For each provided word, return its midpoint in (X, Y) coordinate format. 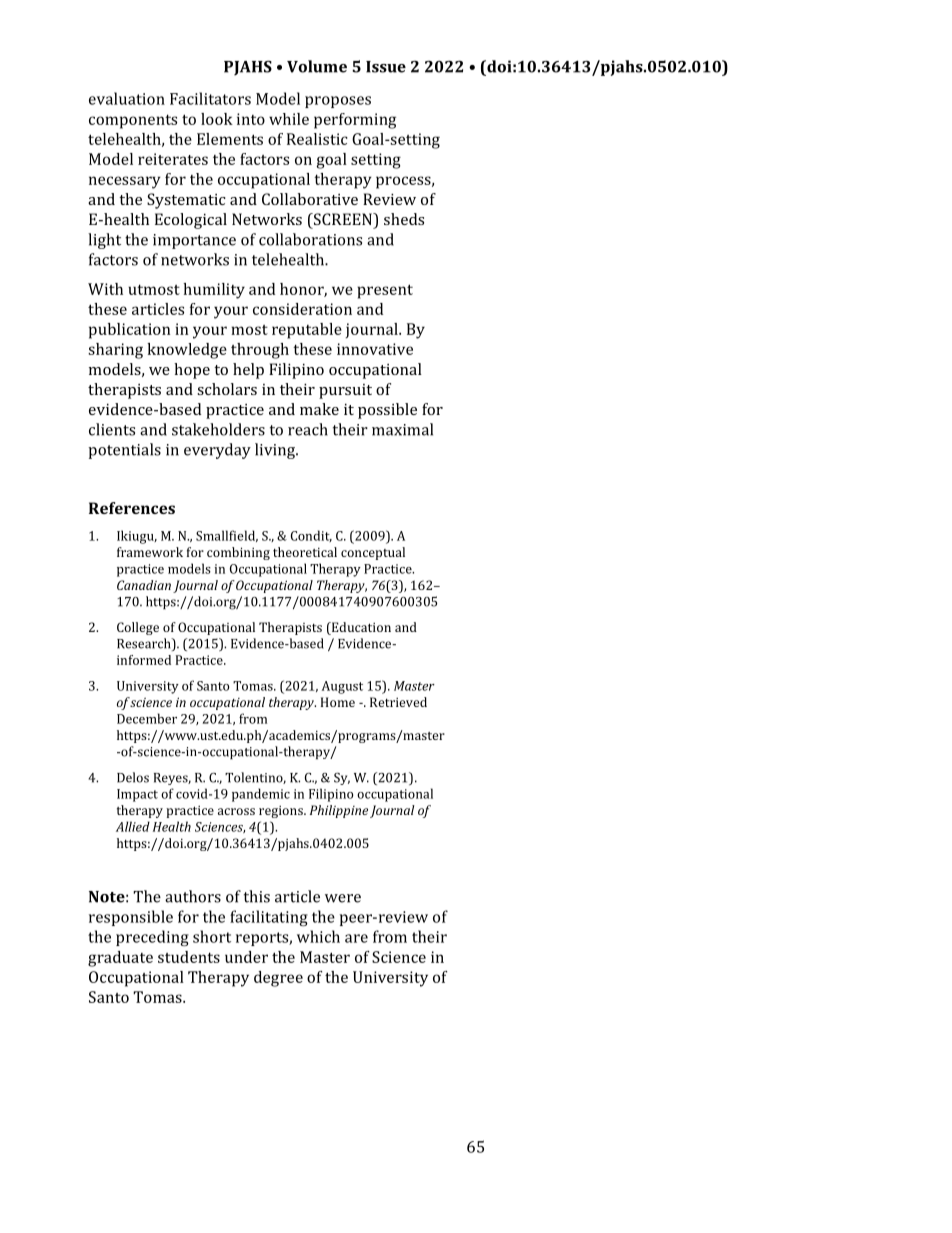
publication (129, 331)
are (356, 938)
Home (338, 702)
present (385, 291)
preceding (152, 938)
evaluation (127, 98)
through (260, 351)
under (246, 957)
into (251, 119)
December (147, 718)
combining (238, 553)
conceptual (373, 553)
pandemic (261, 795)
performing (355, 121)
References (132, 508)
